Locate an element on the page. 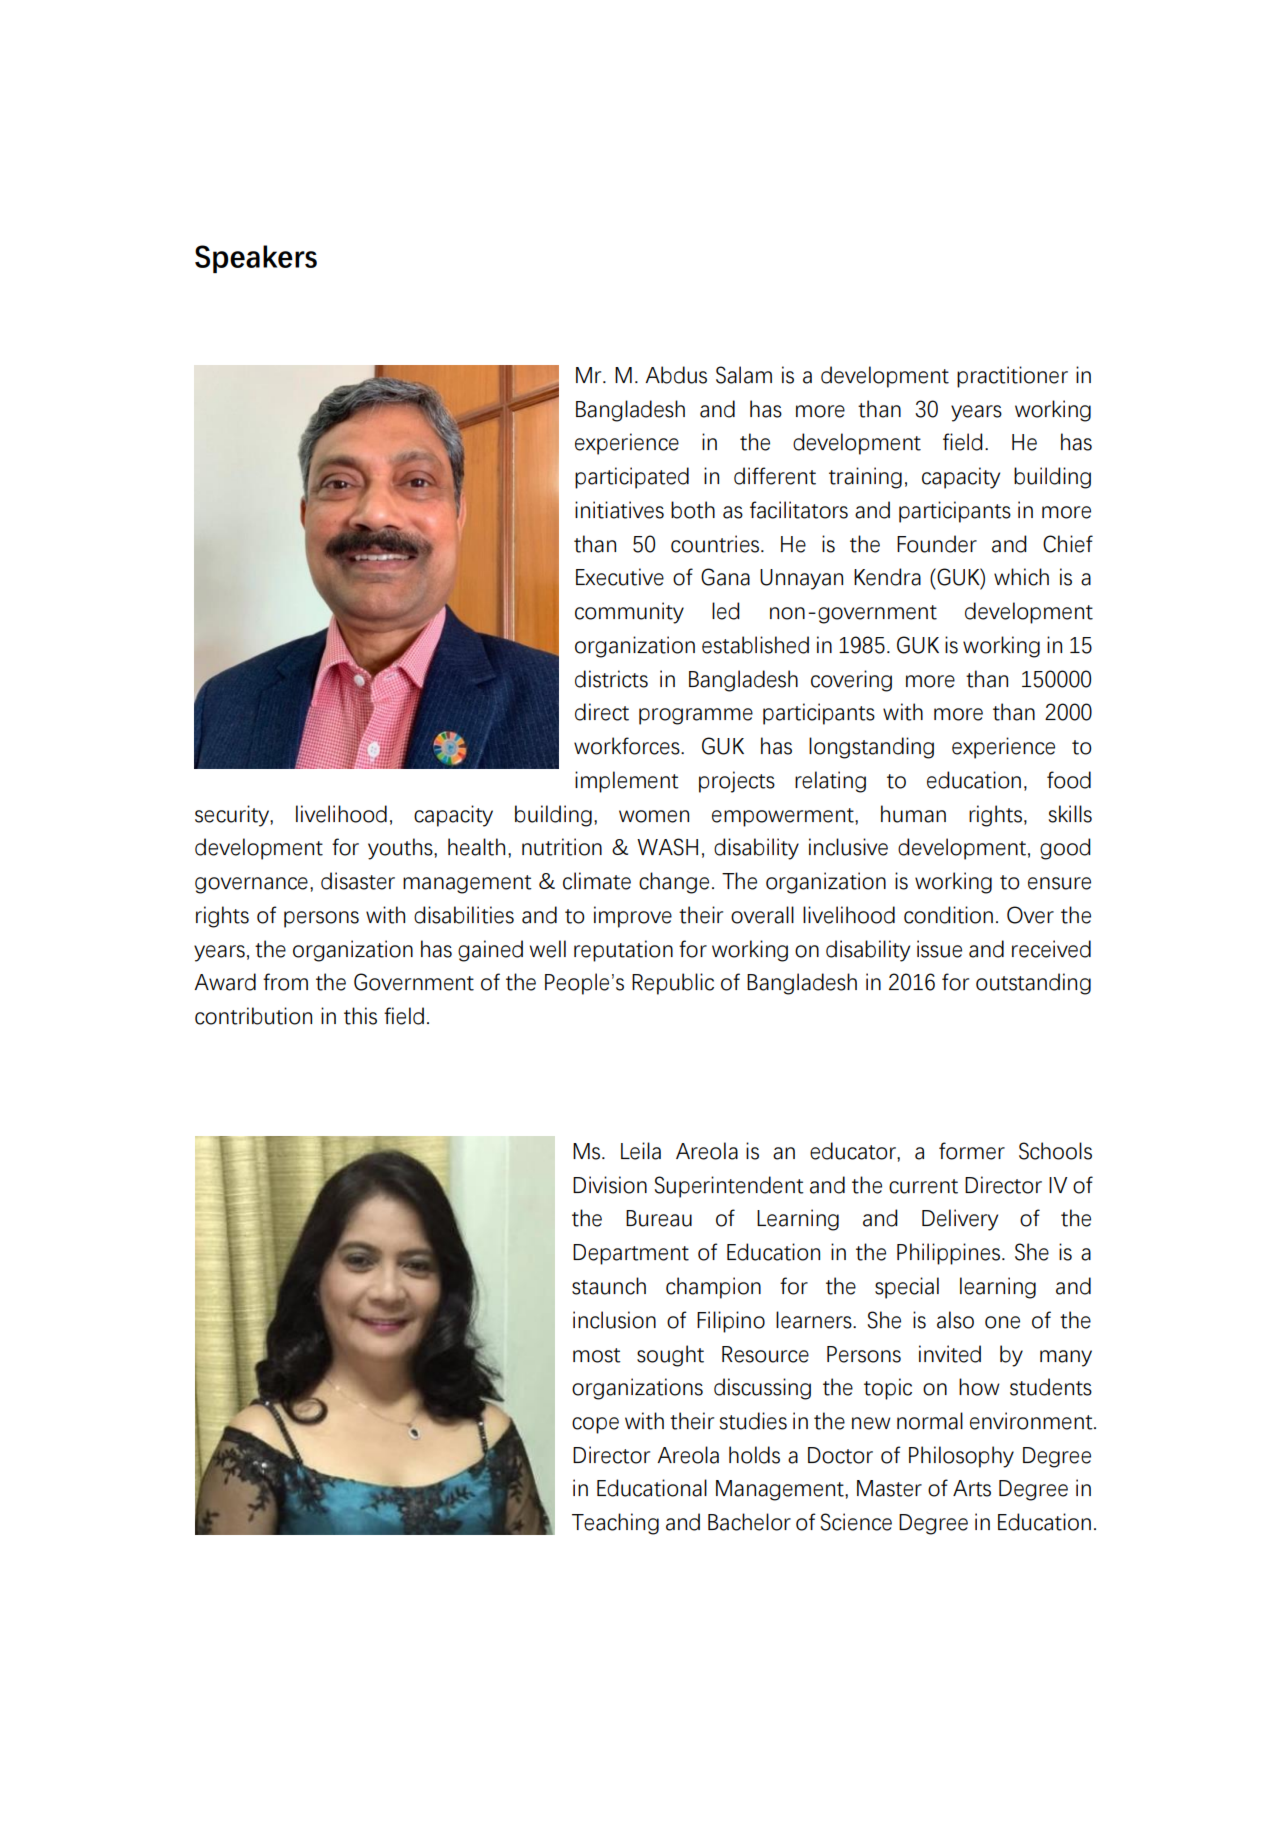  condition is located at coordinates (948, 915).
